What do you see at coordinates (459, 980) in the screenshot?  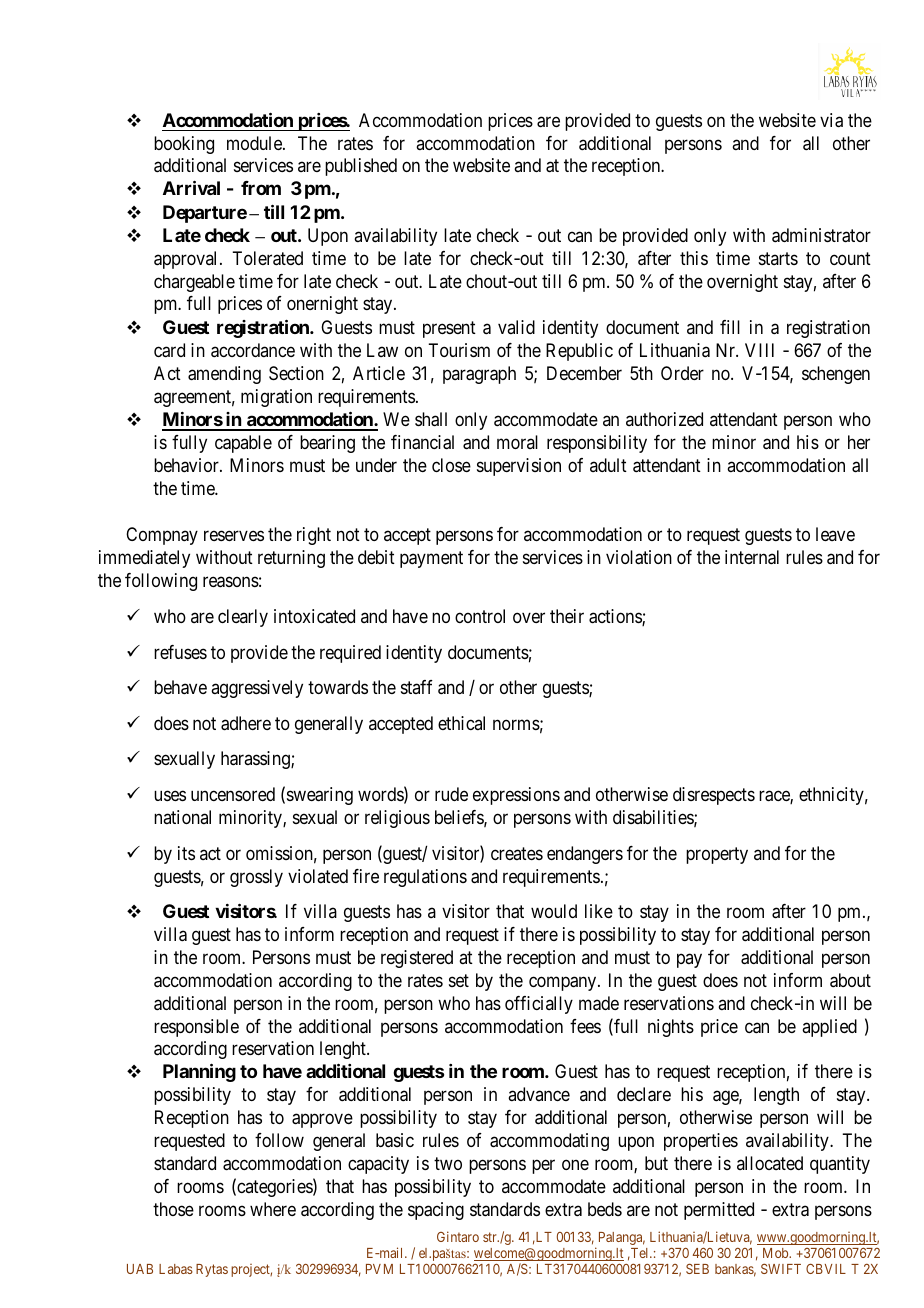 I see `set` at bounding box center [459, 980].
